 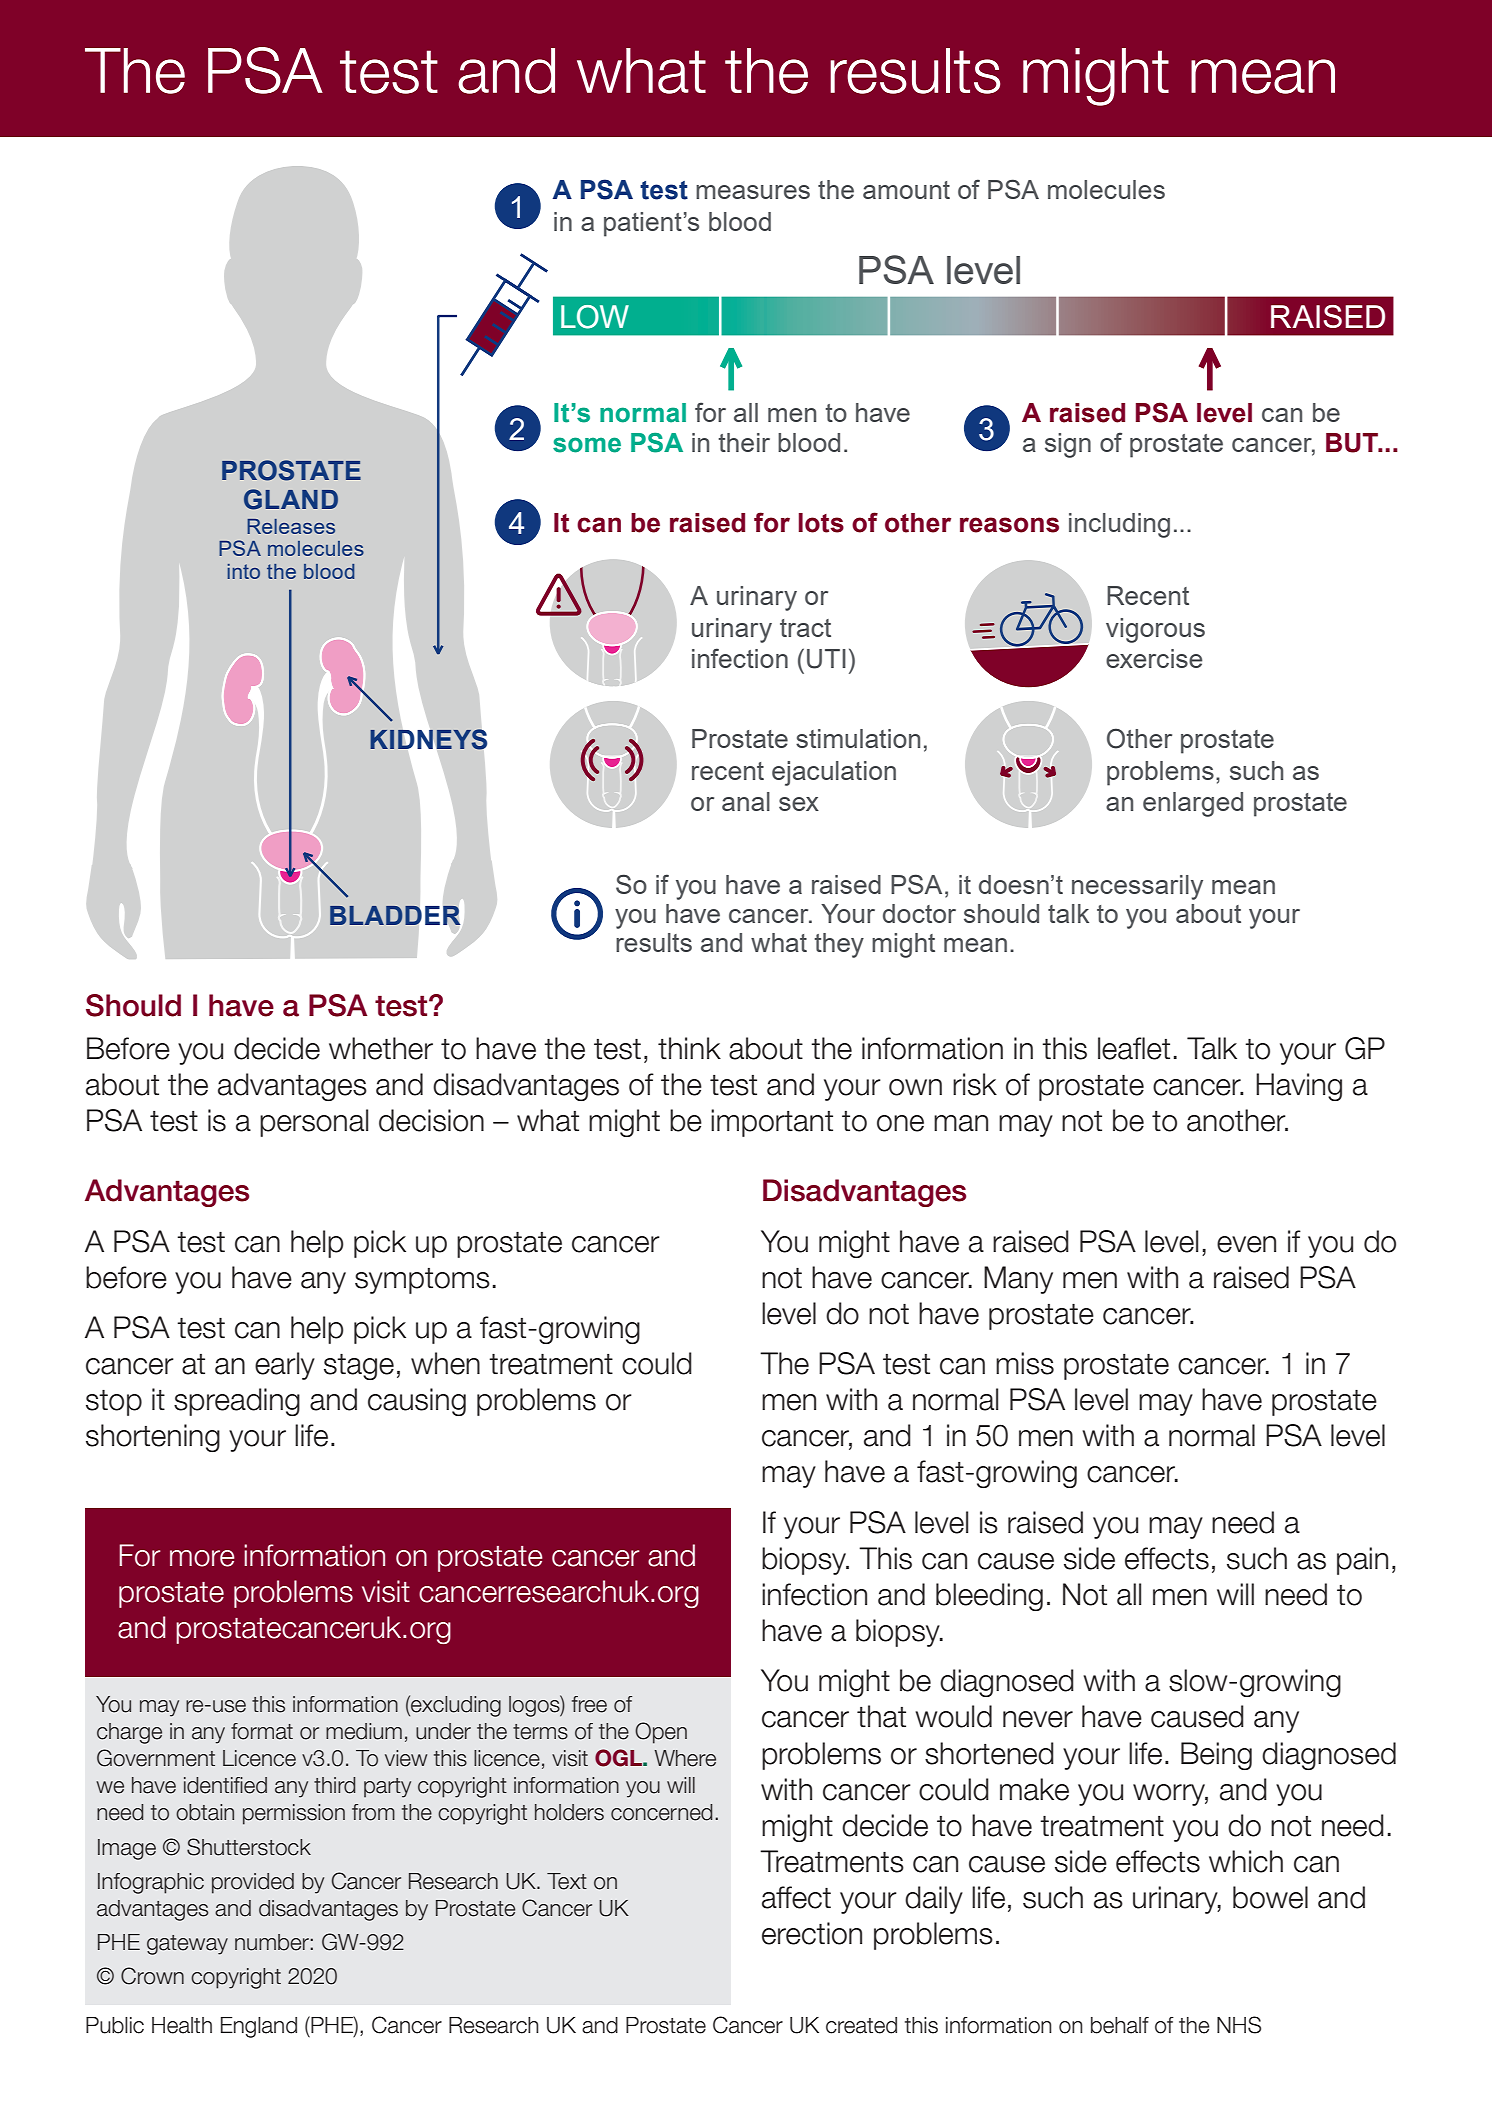 What do you see at coordinates (812, 1933) in the screenshot?
I see `erection` at bounding box center [812, 1933].
